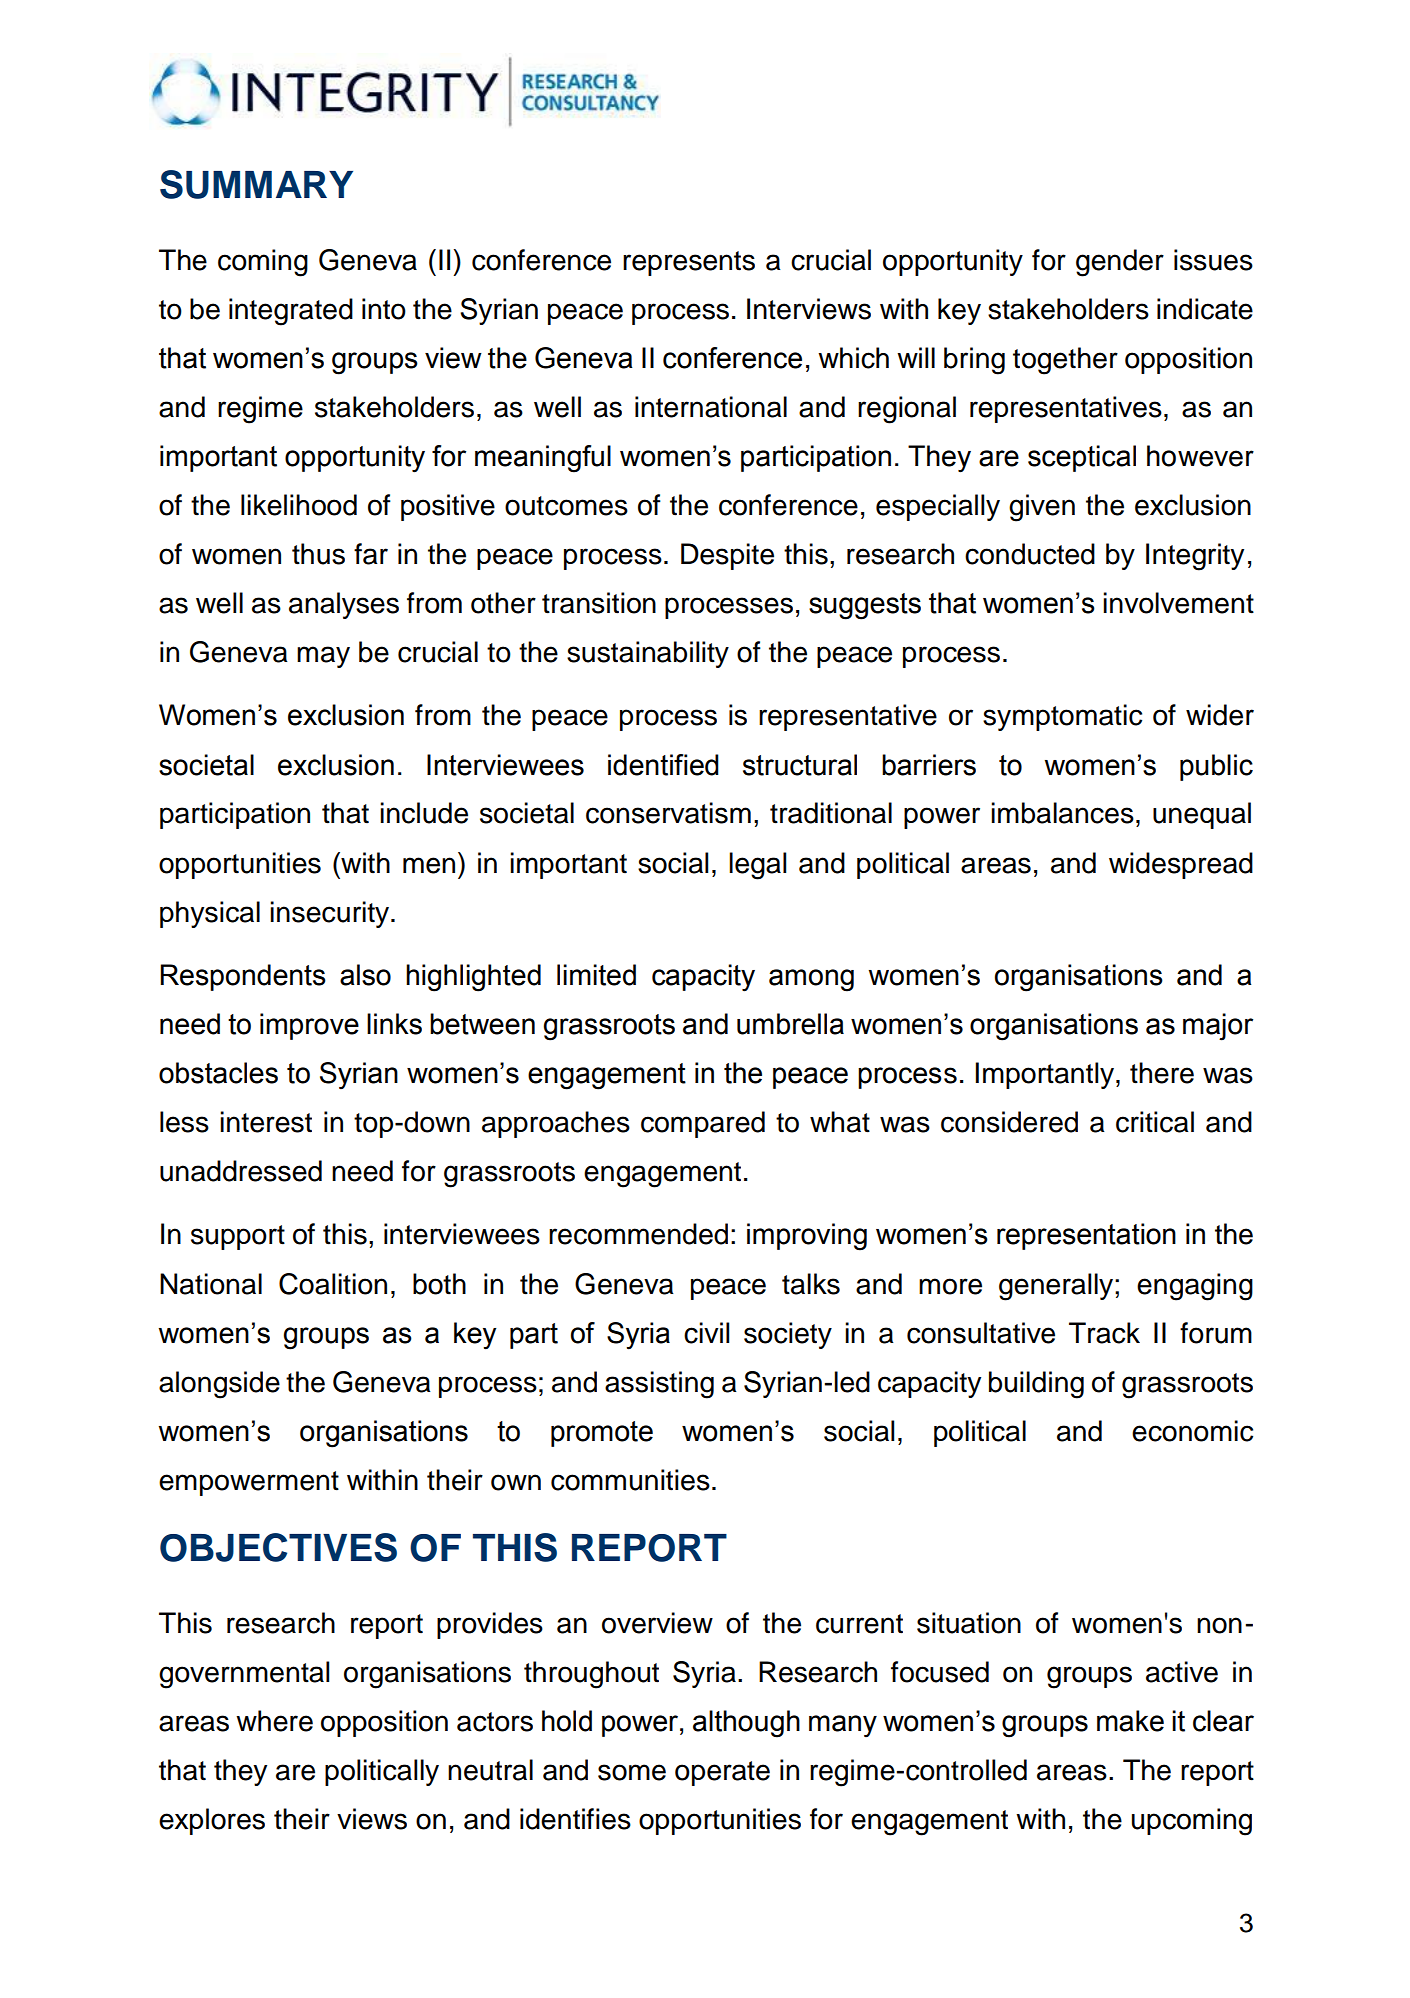  What do you see at coordinates (219, 1385) in the page?
I see `alongside` at bounding box center [219, 1385].
